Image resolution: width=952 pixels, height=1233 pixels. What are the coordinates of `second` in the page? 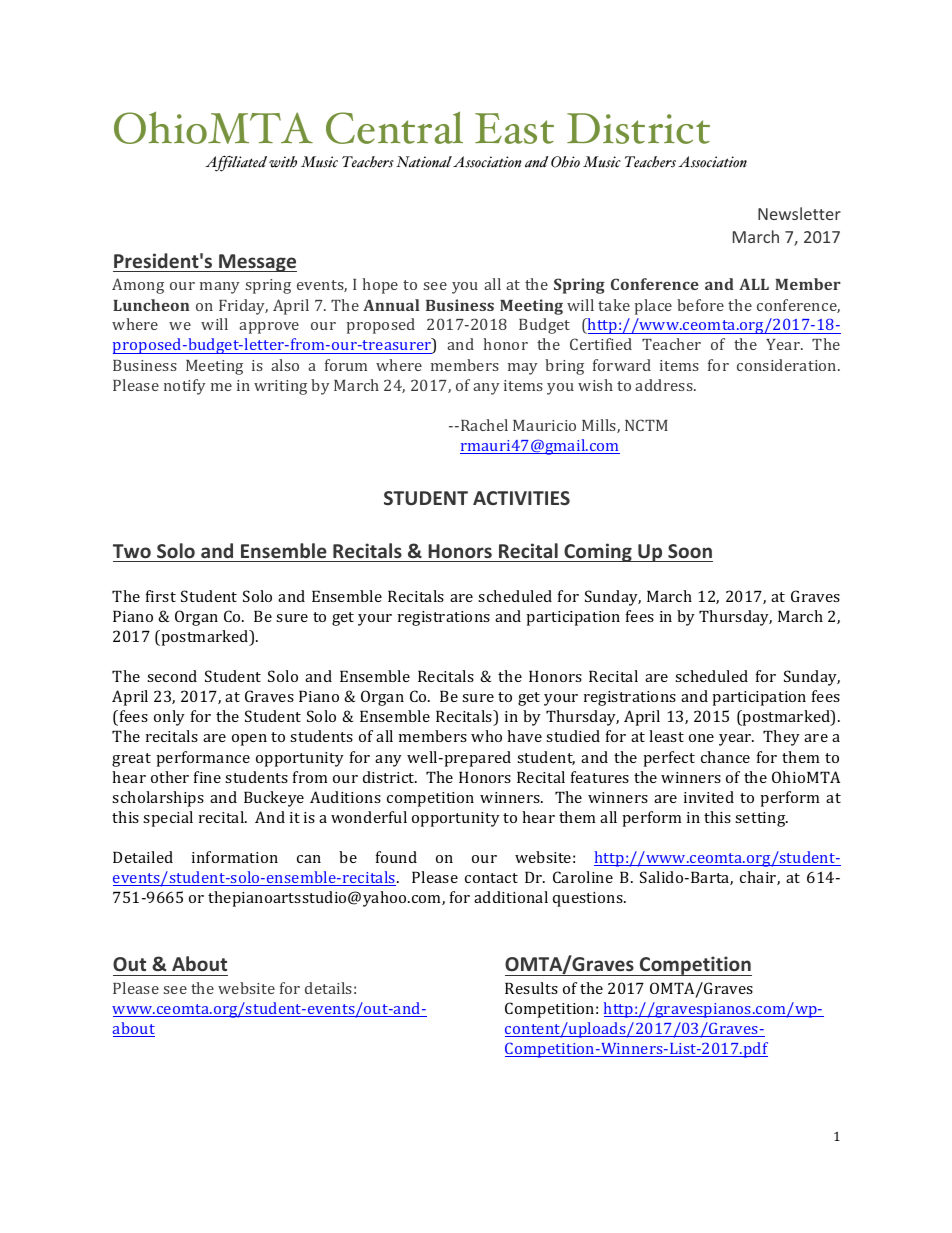 It's located at (172, 676).
